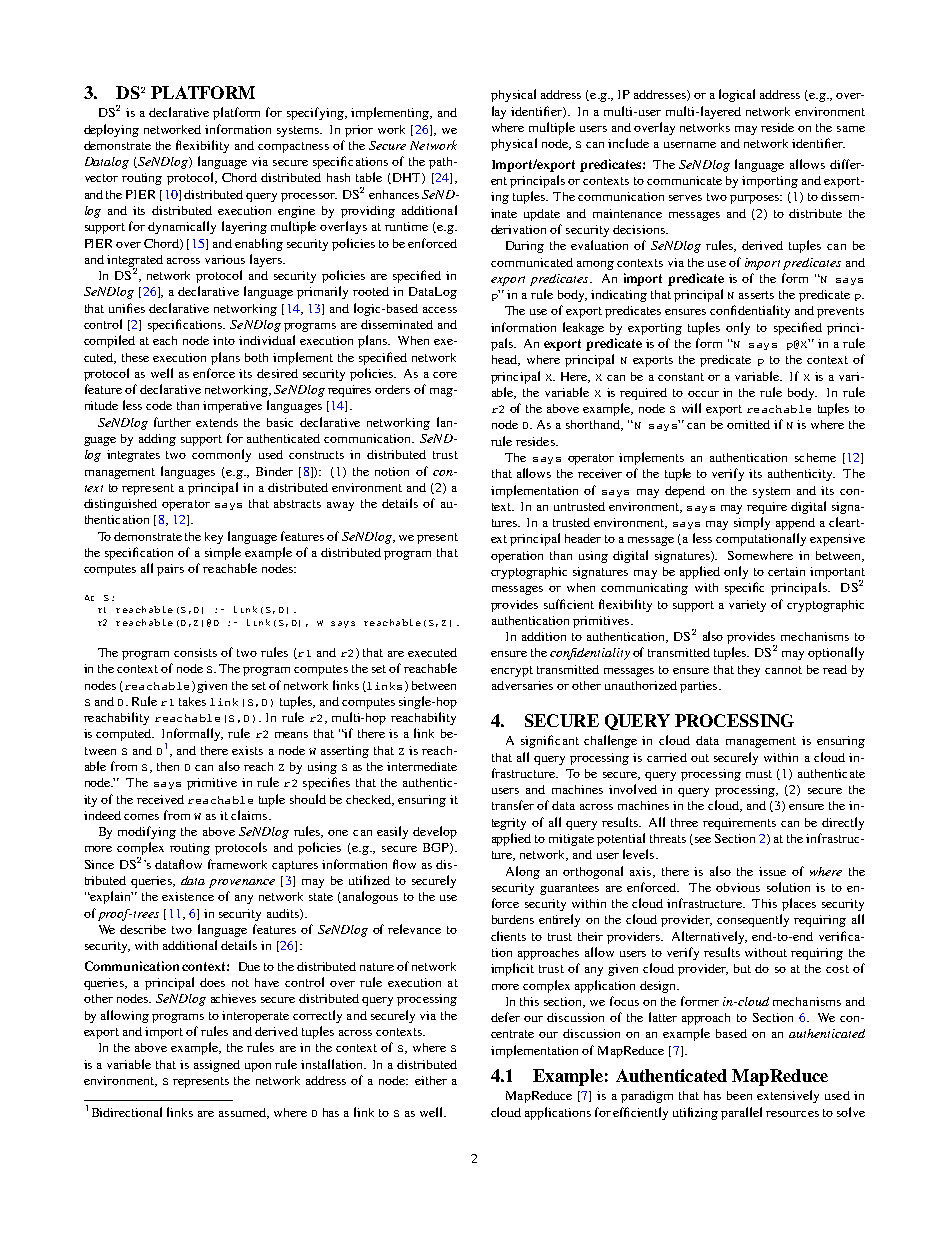  I want to click on certain, so click(786, 571).
